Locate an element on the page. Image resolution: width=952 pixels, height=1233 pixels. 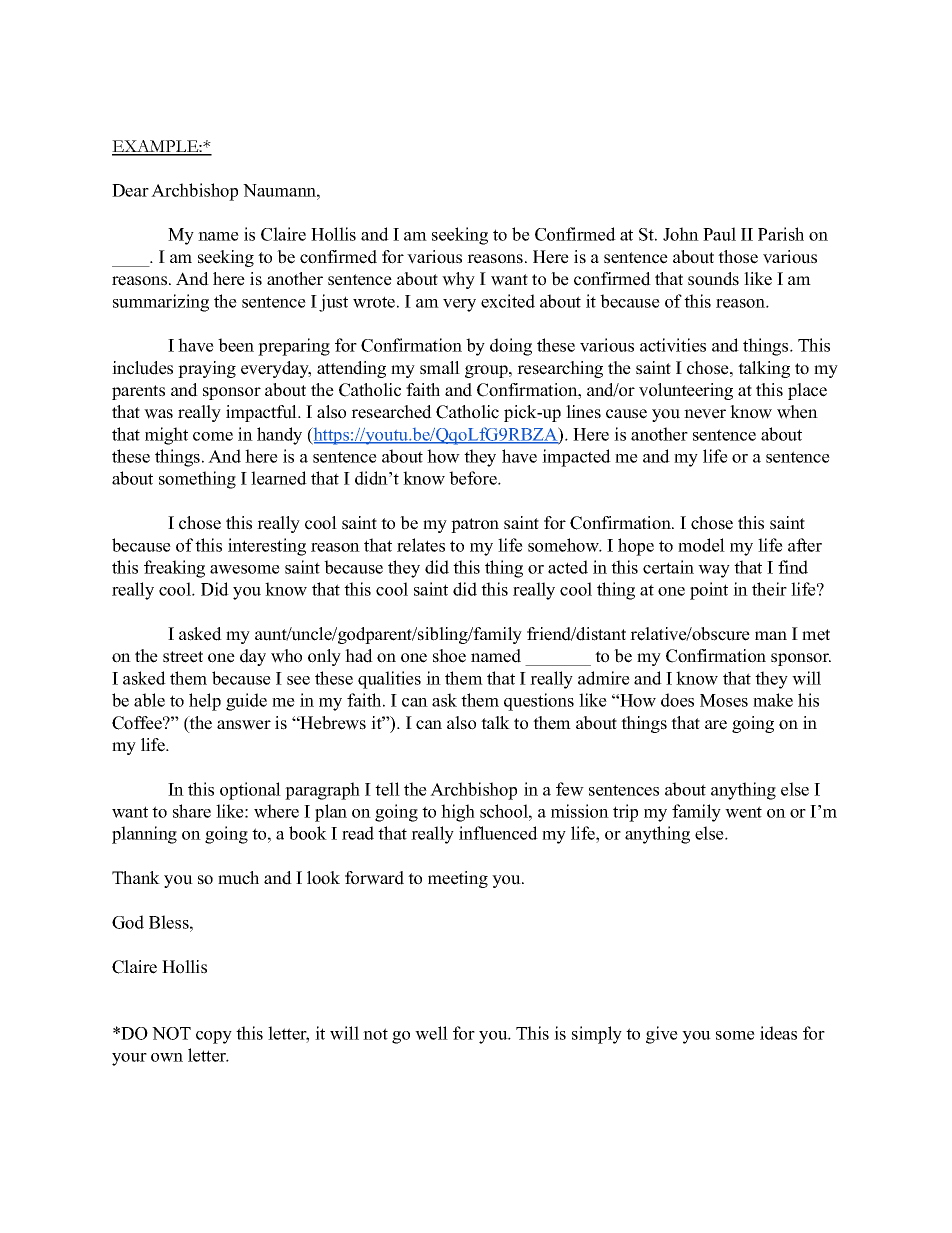
point is located at coordinates (709, 591).
